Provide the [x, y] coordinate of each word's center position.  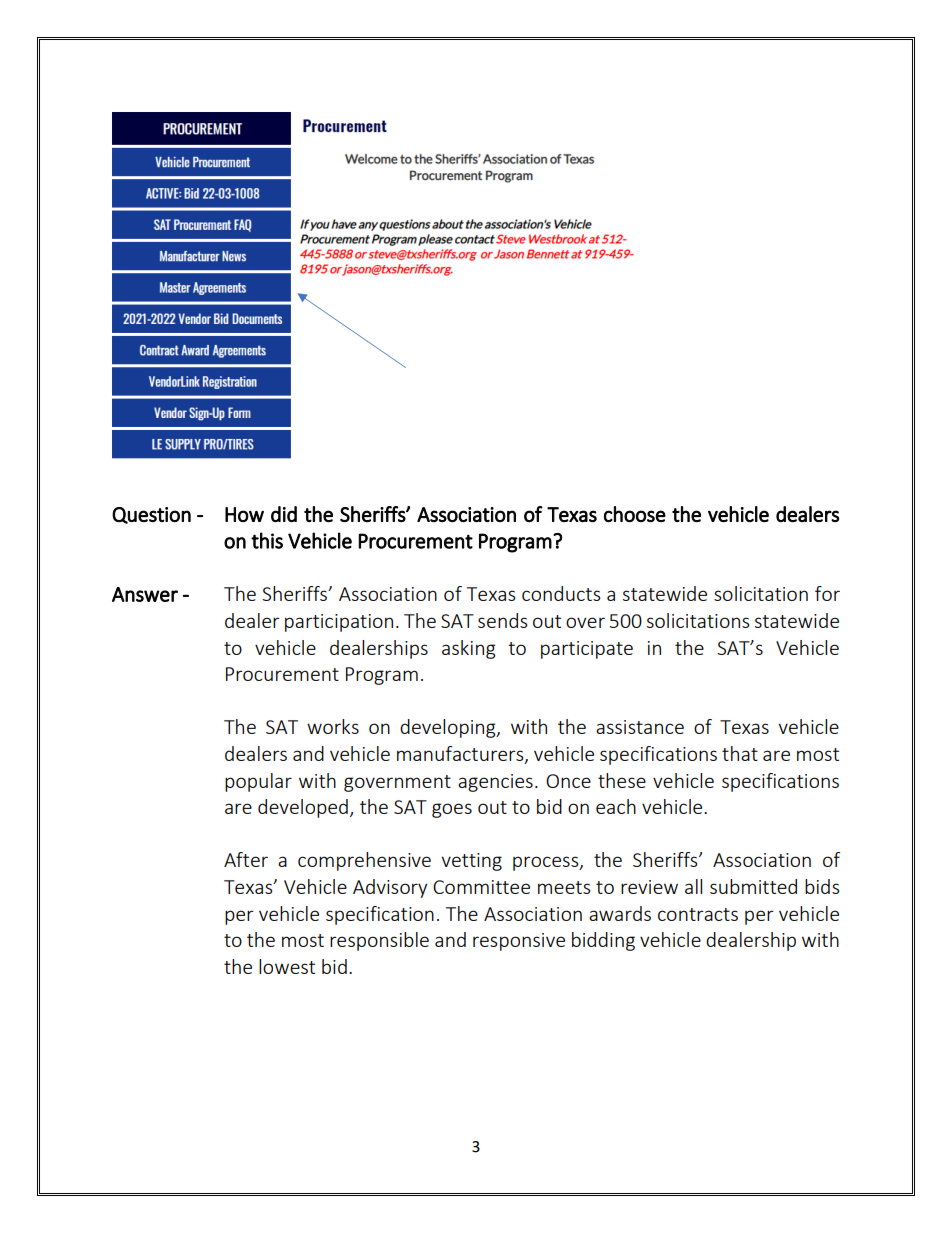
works [333, 726]
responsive [519, 942]
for [827, 593]
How [244, 514]
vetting [471, 862]
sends [502, 620]
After [246, 859]
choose [635, 514]
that [740, 753]
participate [587, 650]
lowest [287, 966]
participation [339, 623]
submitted [753, 886]
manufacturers [461, 755]
